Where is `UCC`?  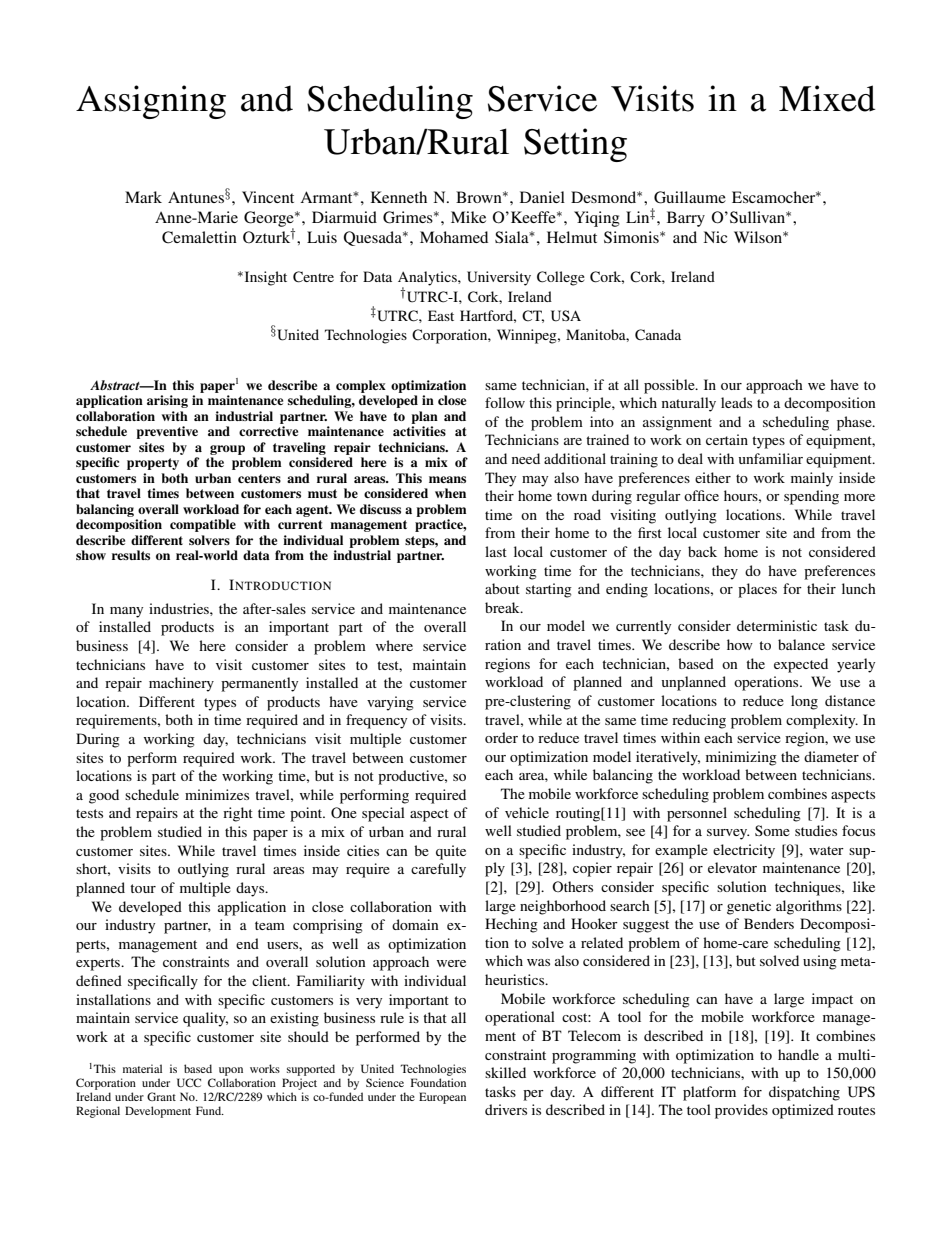
UCC is located at coordinates (189, 1082).
